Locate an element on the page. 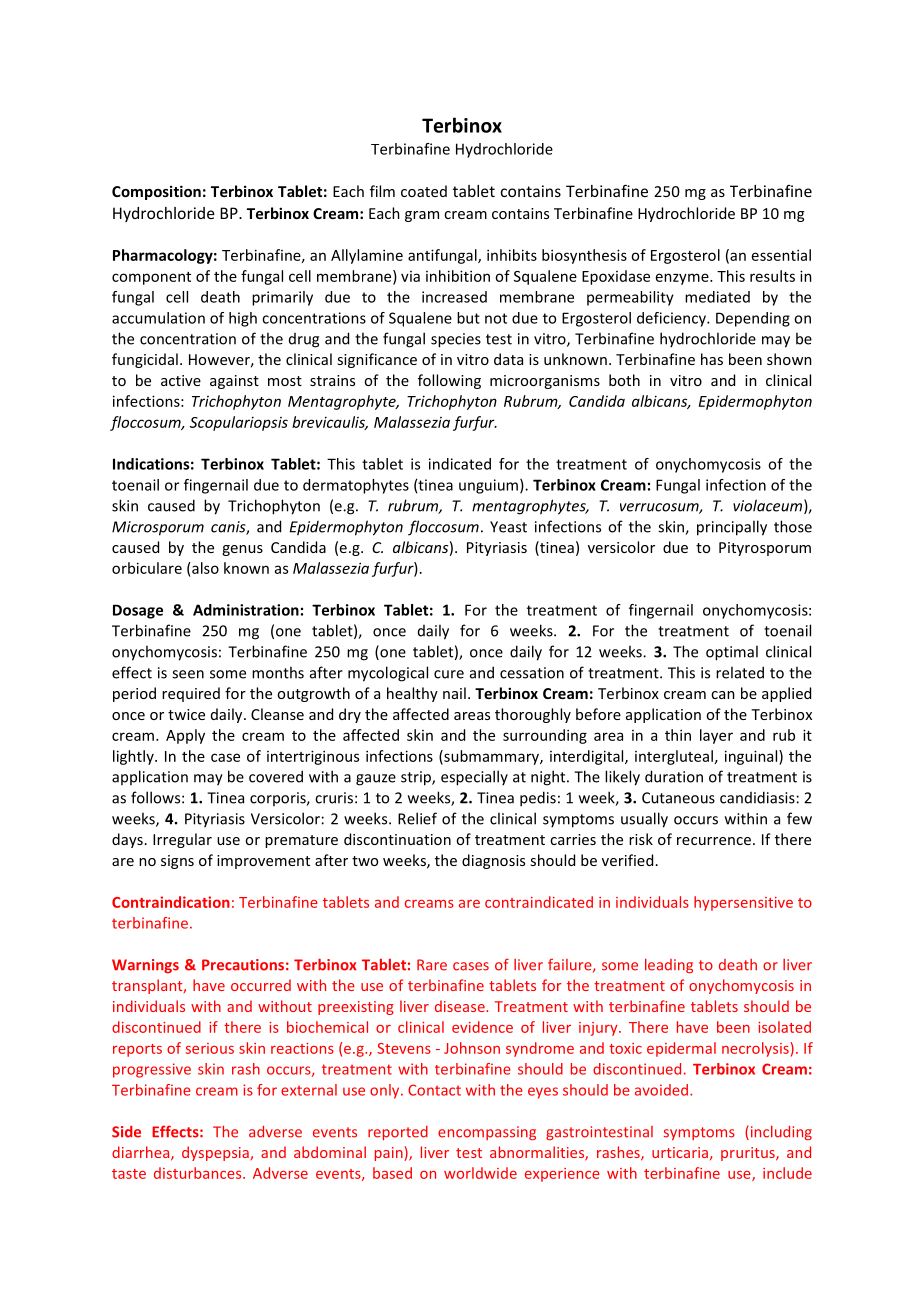 This document has width=924, height=1308. Composition is located at coordinates (156, 192).
